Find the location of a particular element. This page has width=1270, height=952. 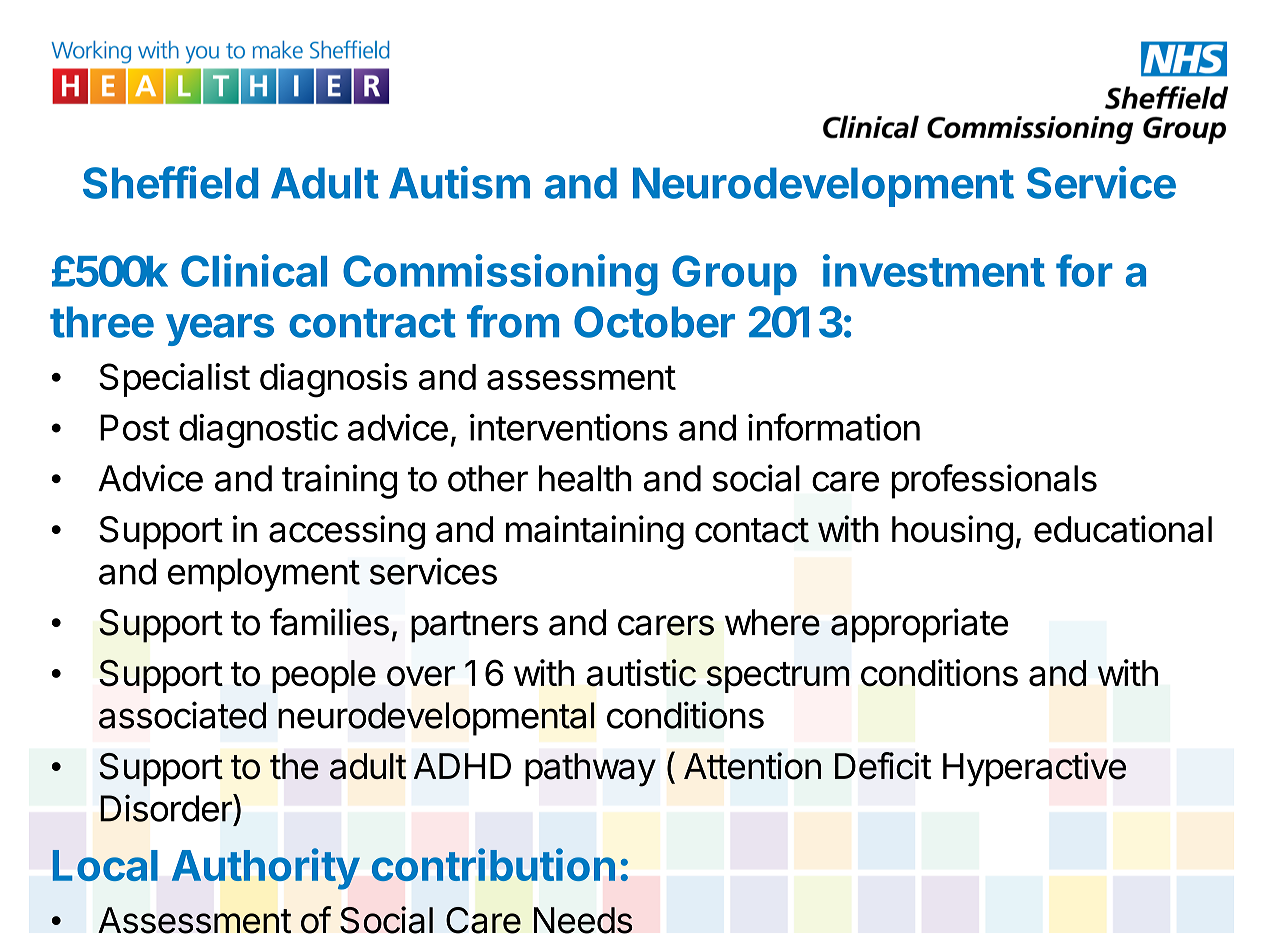

Sheffield is located at coordinates (170, 182).
